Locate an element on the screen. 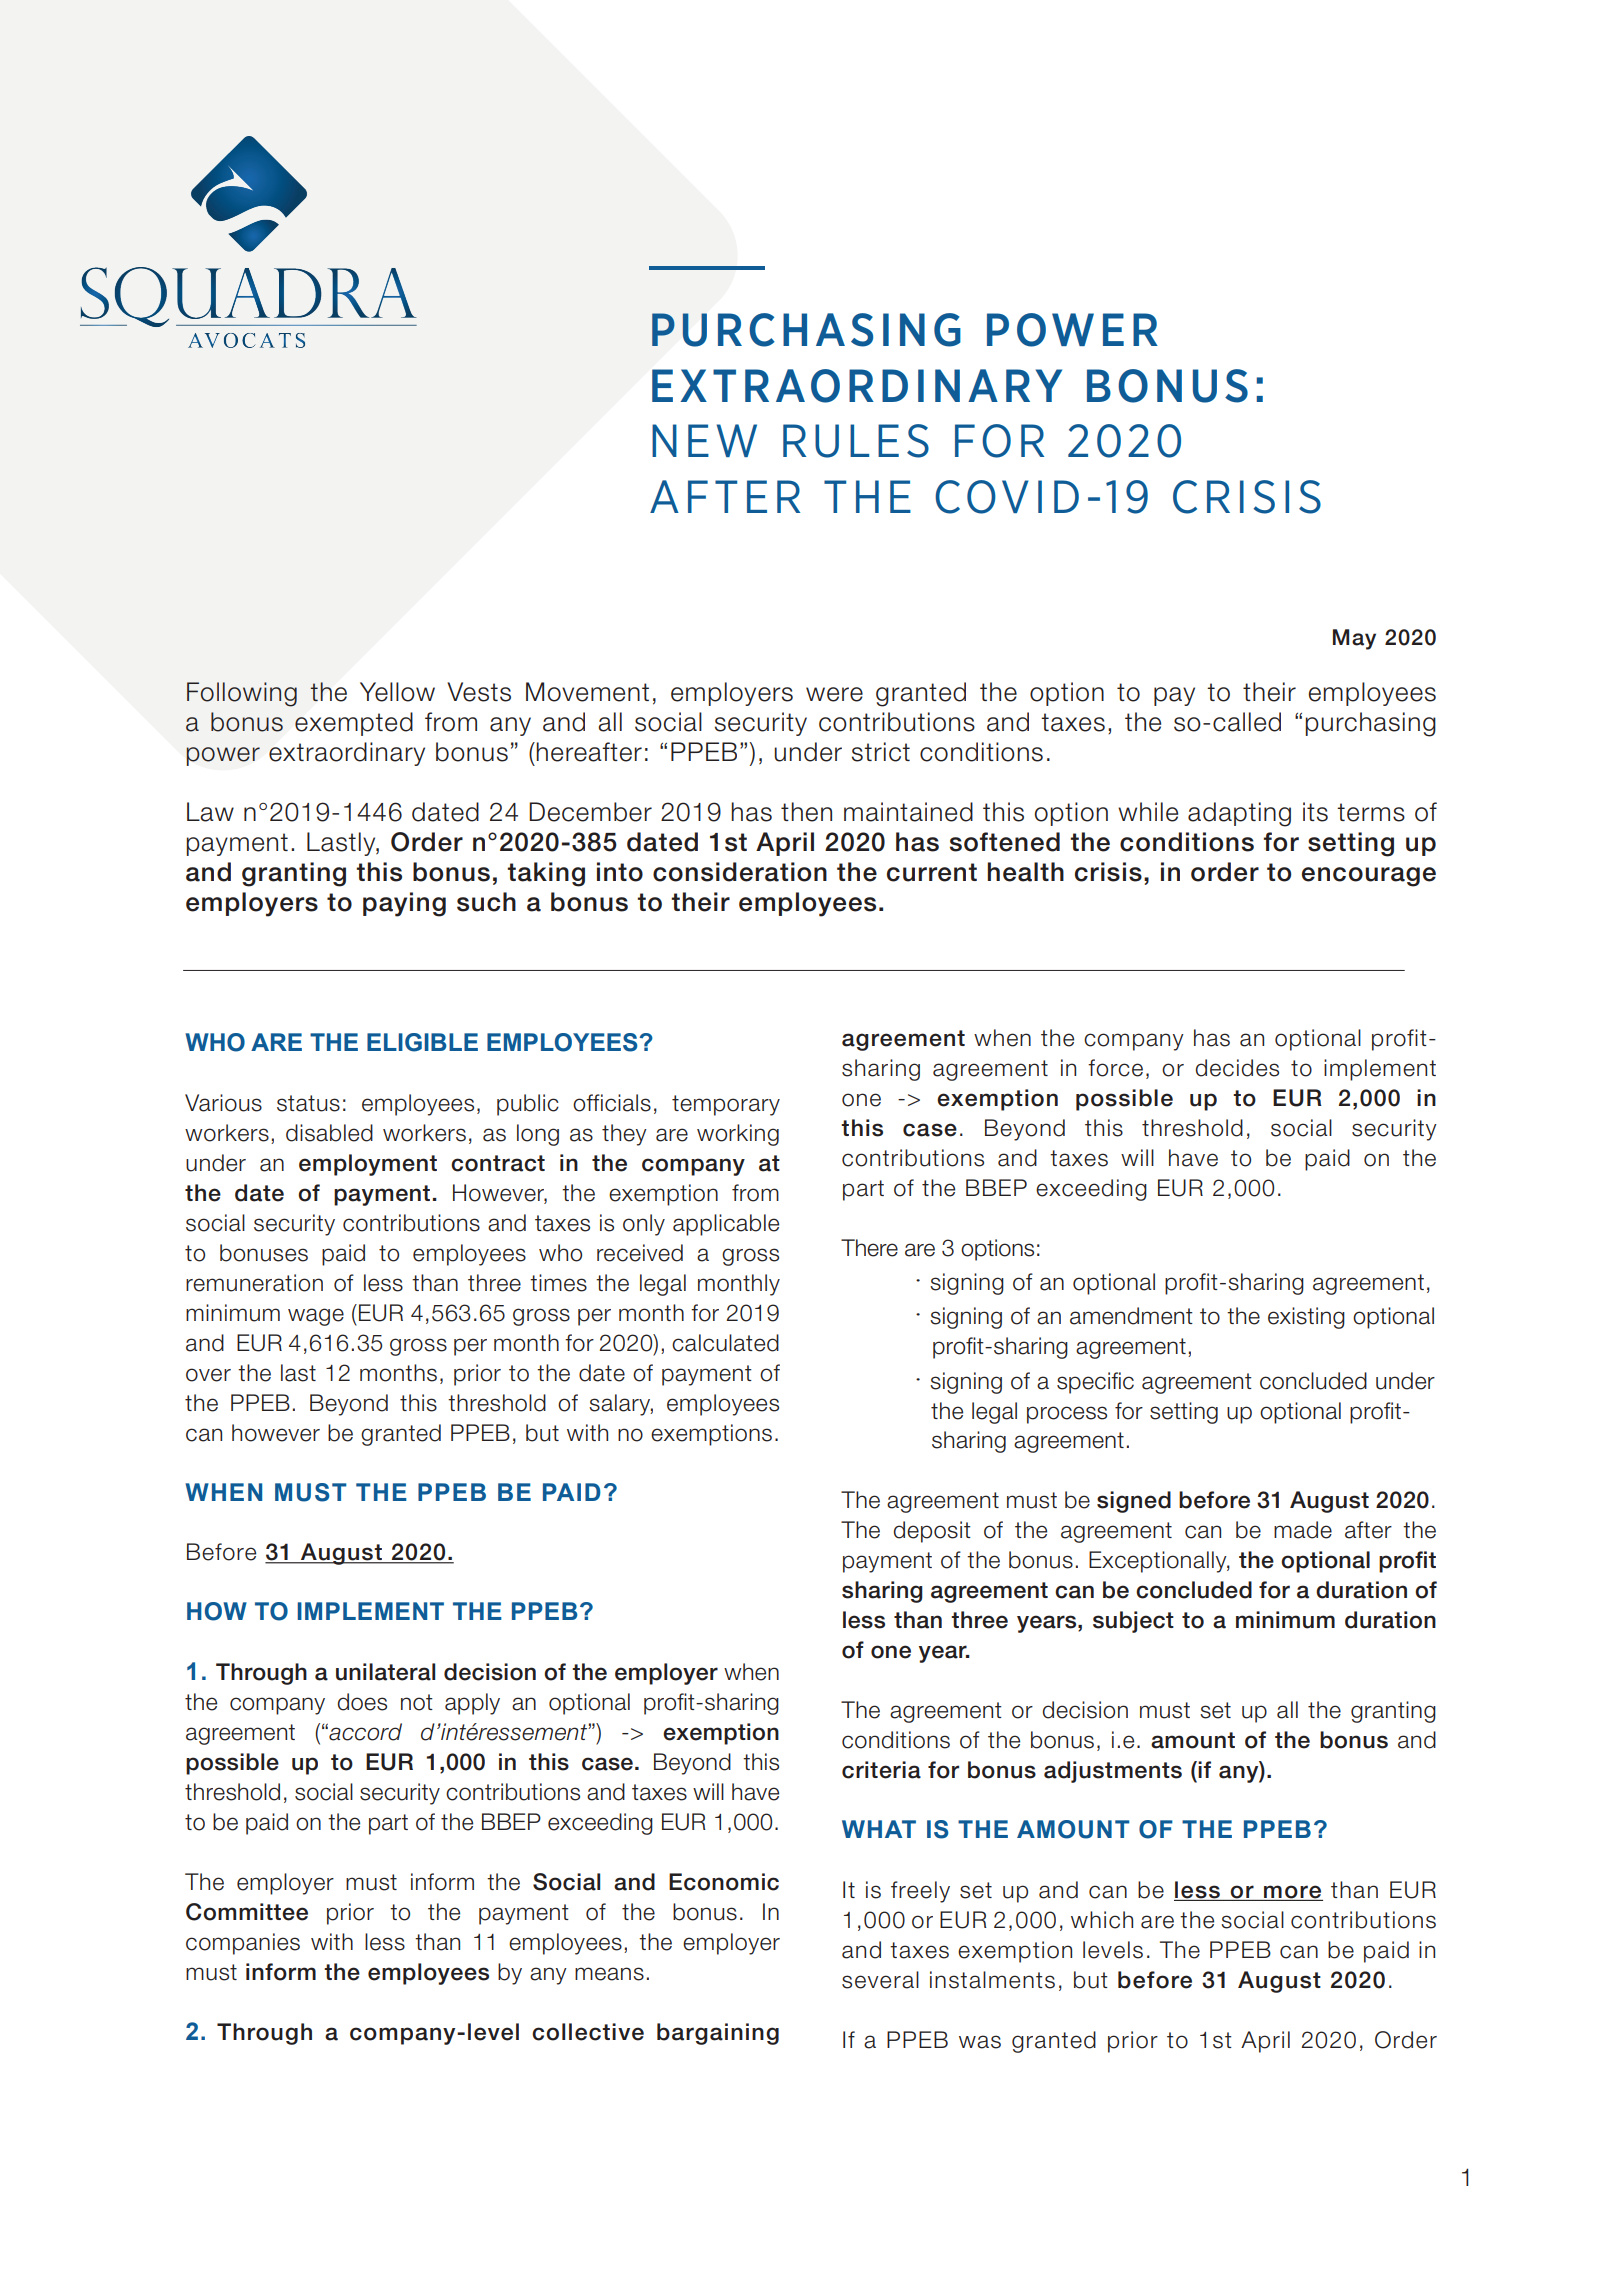 This screenshot has height=2294, width=1622. over is located at coordinates (208, 1375).
